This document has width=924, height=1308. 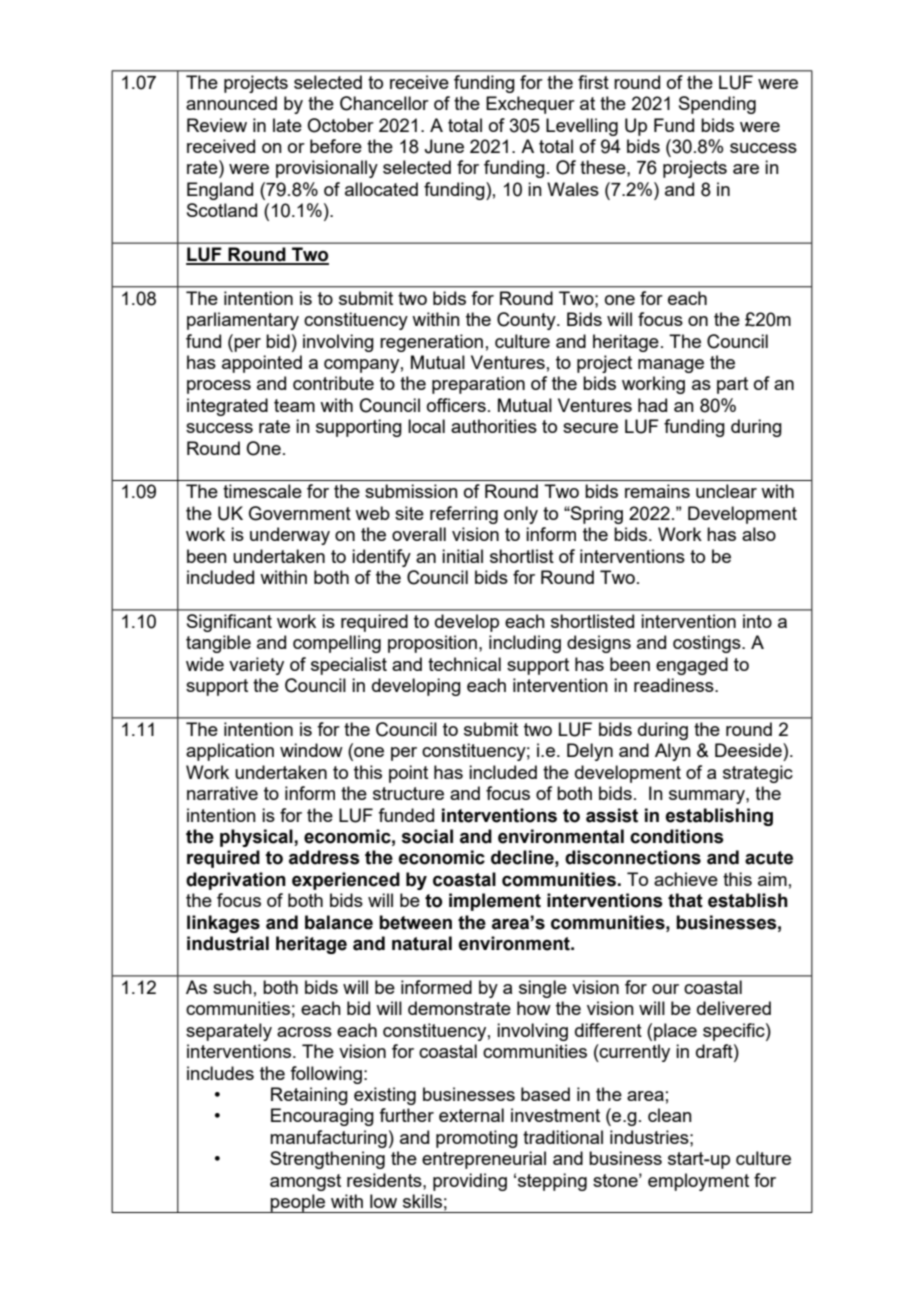 I want to click on late, so click(x=287, y=125).
